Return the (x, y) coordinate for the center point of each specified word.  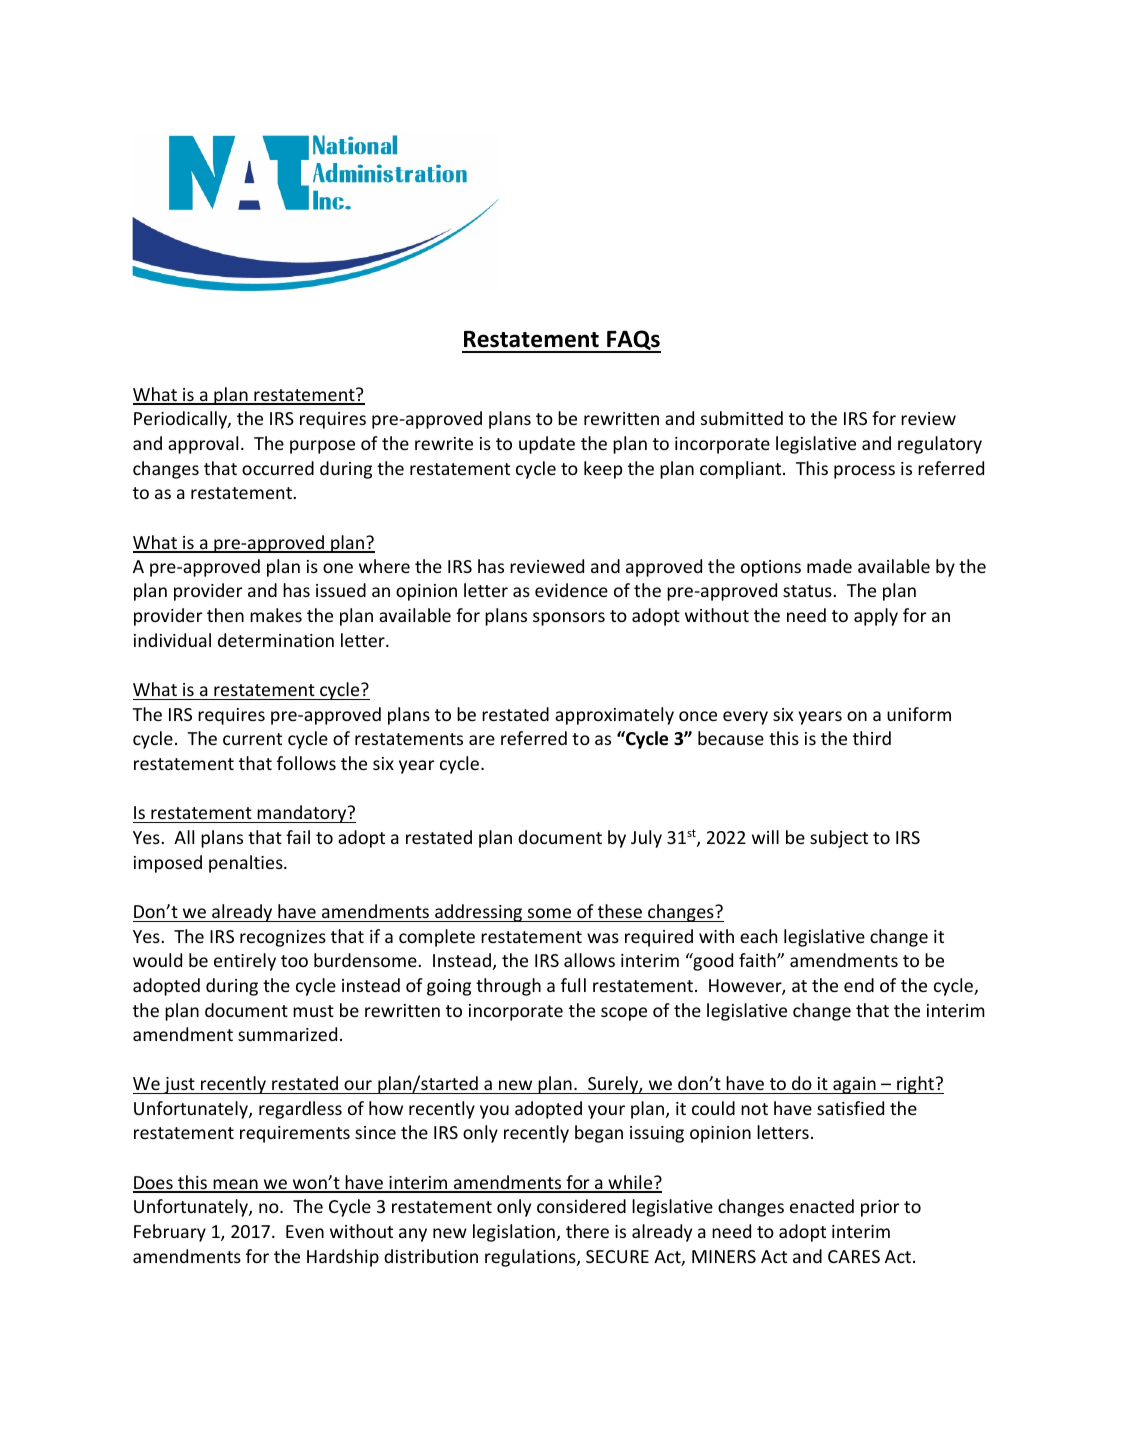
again (854, 1085)
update (547, 445)
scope (624, 1014)
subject (839, 839)
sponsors (569, 619)
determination (276, 640)
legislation (514, 1233)
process (864, 472)
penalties (247, 864)
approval (203, 445)
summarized (287, 1034)
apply (876, 617)
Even (305, 1231)
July (646, 839)
